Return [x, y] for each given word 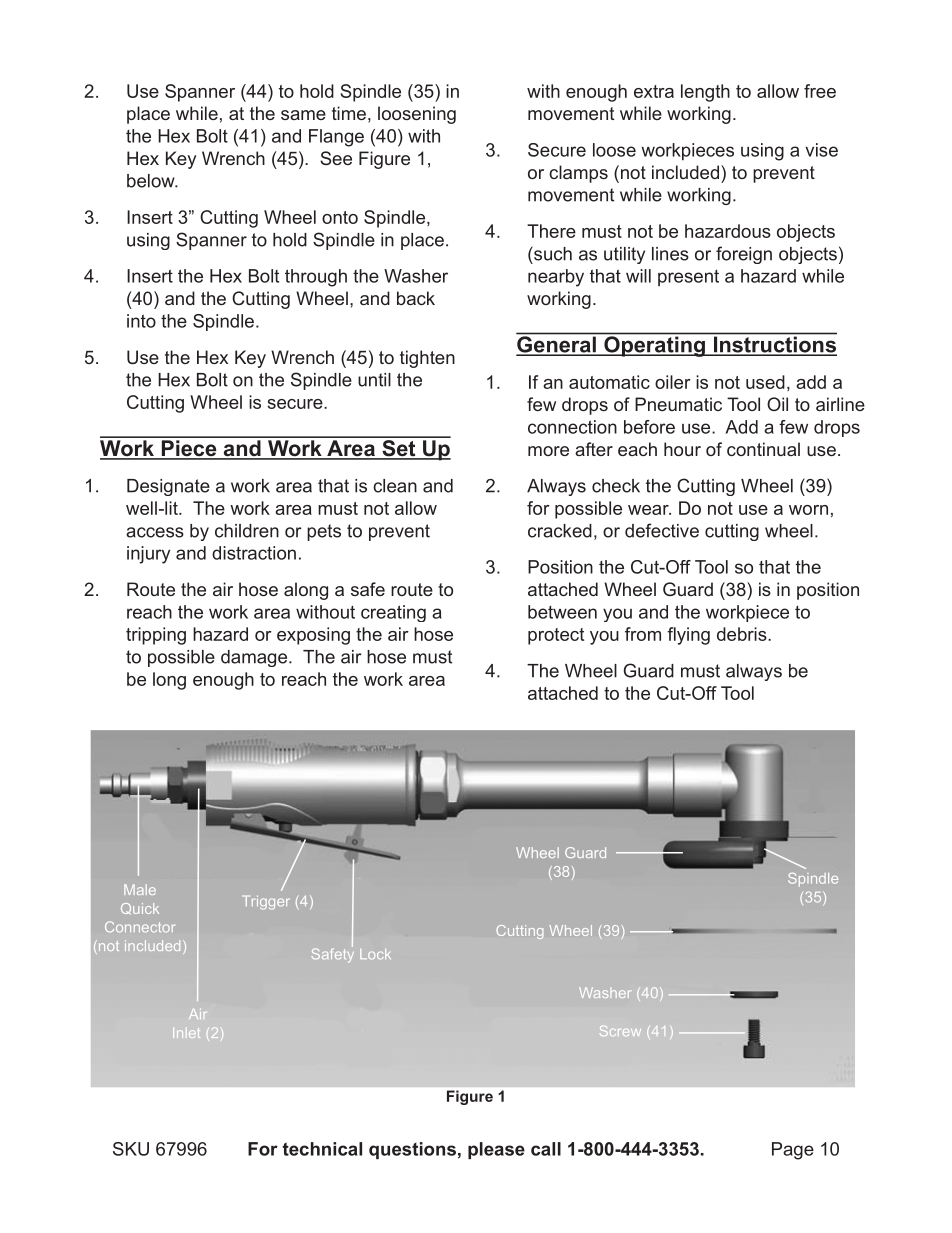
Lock [375, 954]
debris [743, 634]
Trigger [266, 902]
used [765, 382]
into [141, 321]
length [705, 93]
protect [556, 636]
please [496, 1150]
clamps [578, 174]
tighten [427, 359]
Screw [620, 1031]
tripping [156, 636]
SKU [131, 1149]
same [303, 115]
